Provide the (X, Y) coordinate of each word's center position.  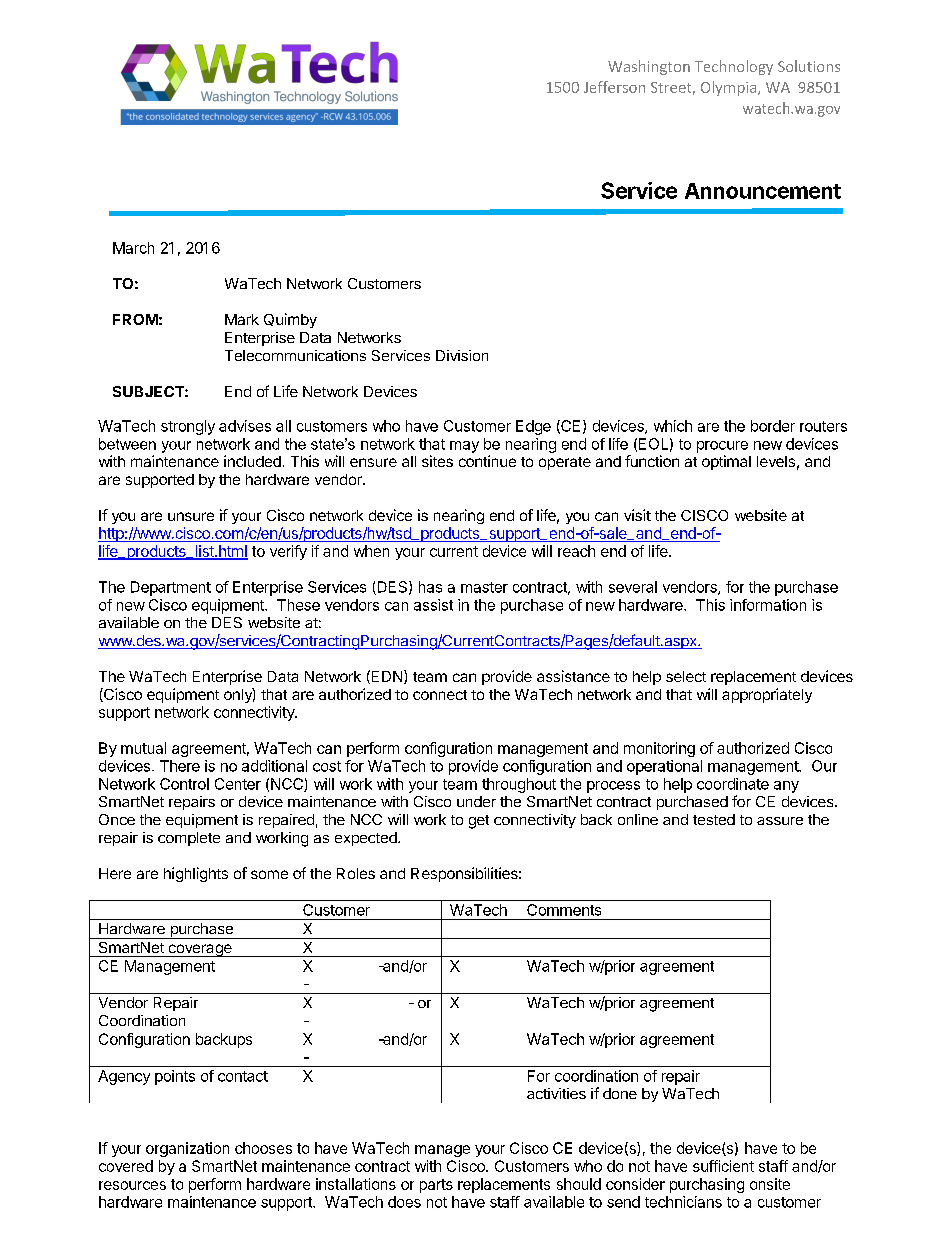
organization (187, 1149)
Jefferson (614, 87)
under (476, 801)
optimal (726, 462)
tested (714, 819)
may (464, 447)
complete (189, 839)
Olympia (730, 88)
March (133, 248)
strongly (188, 427)
